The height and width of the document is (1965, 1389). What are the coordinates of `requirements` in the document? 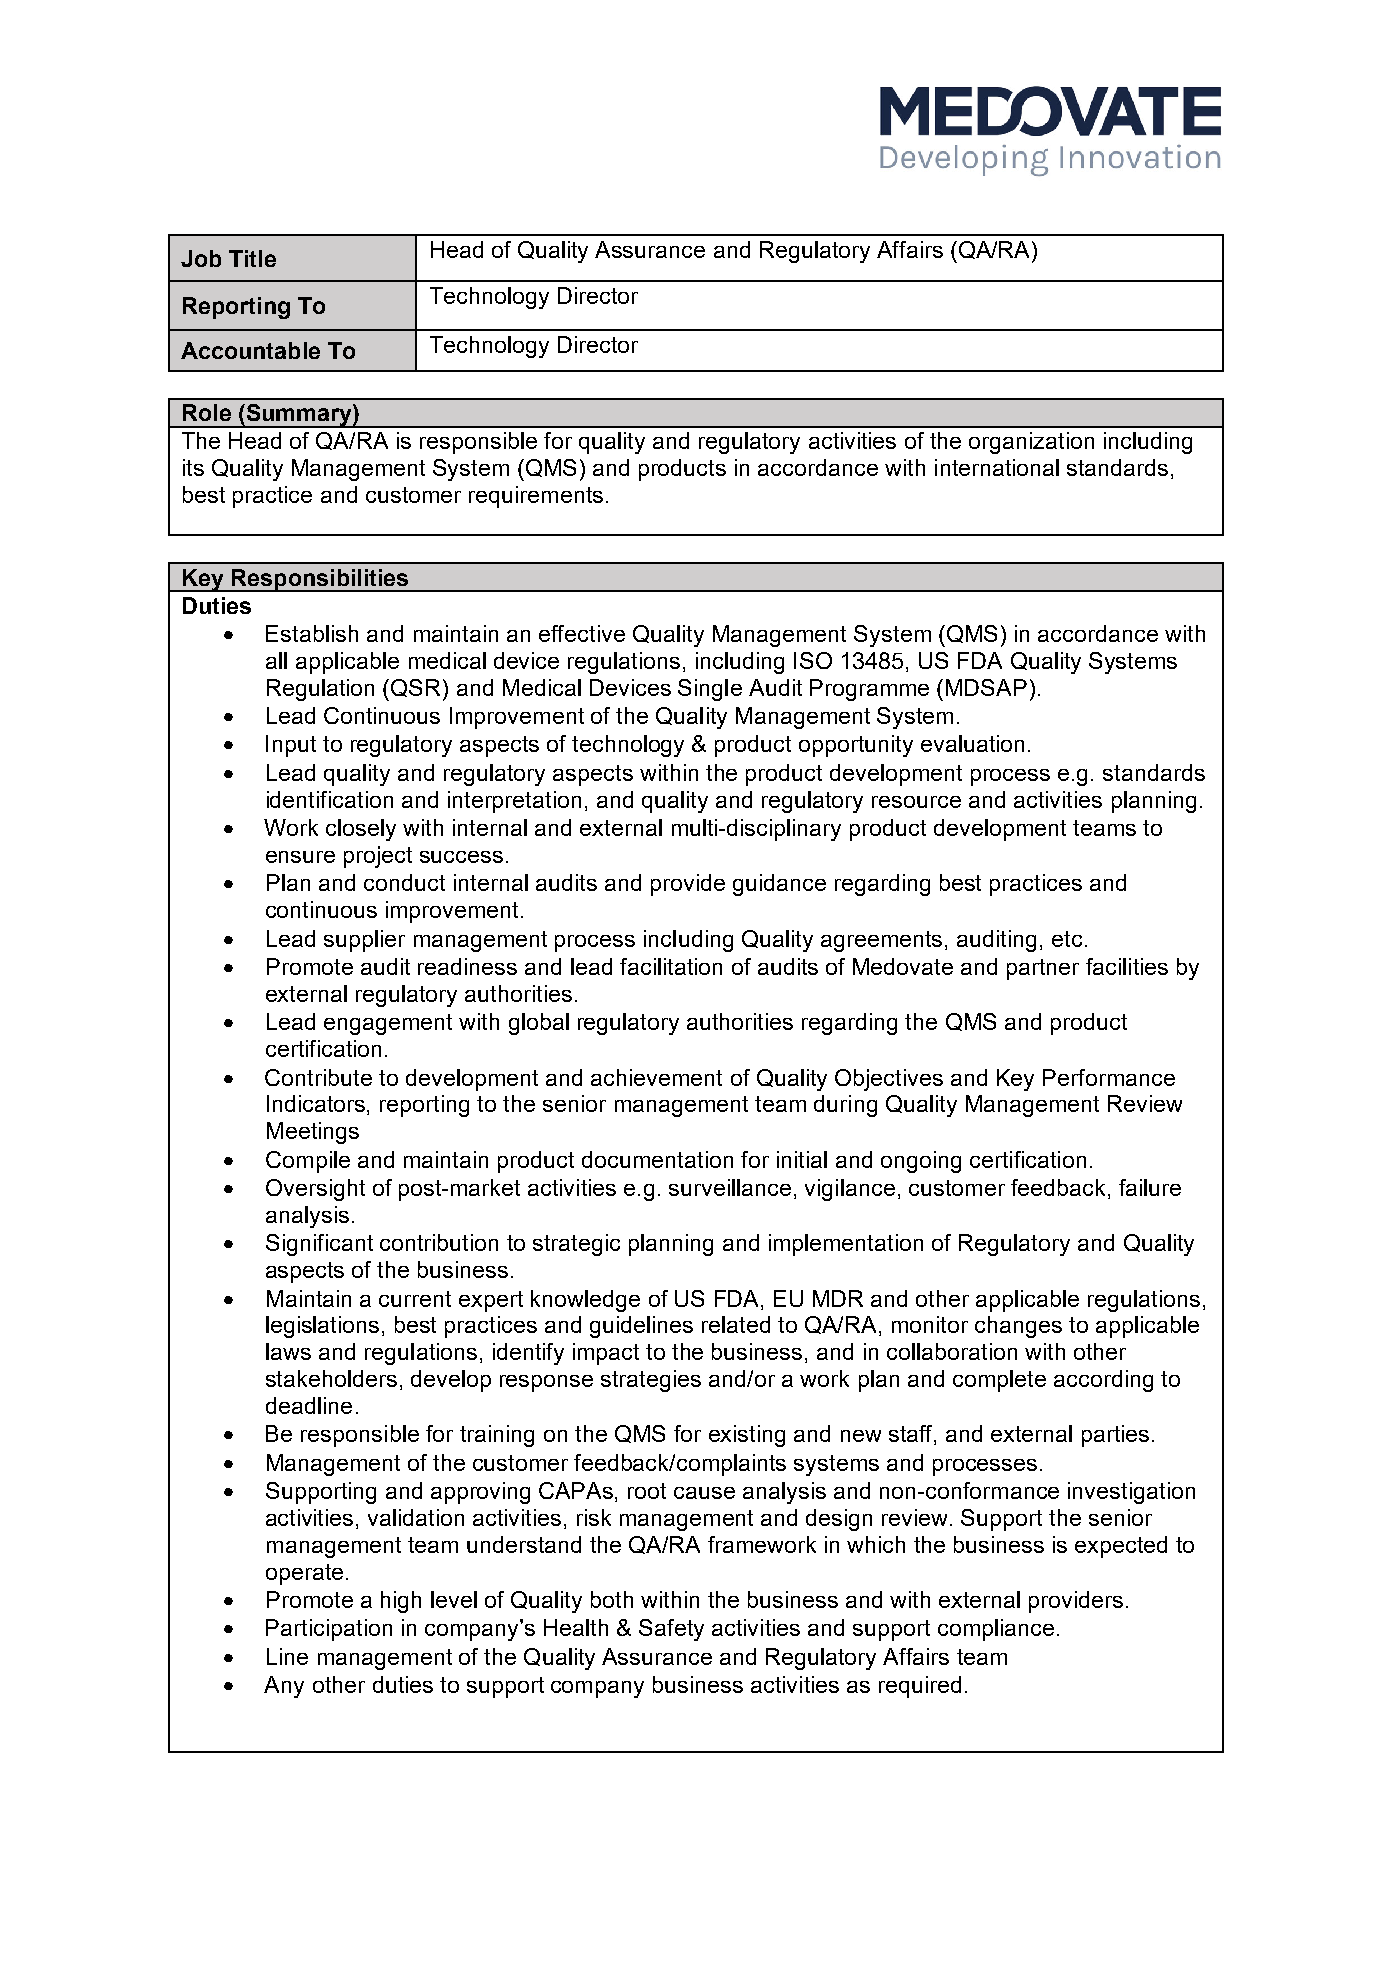 It's located at (536, 497).
